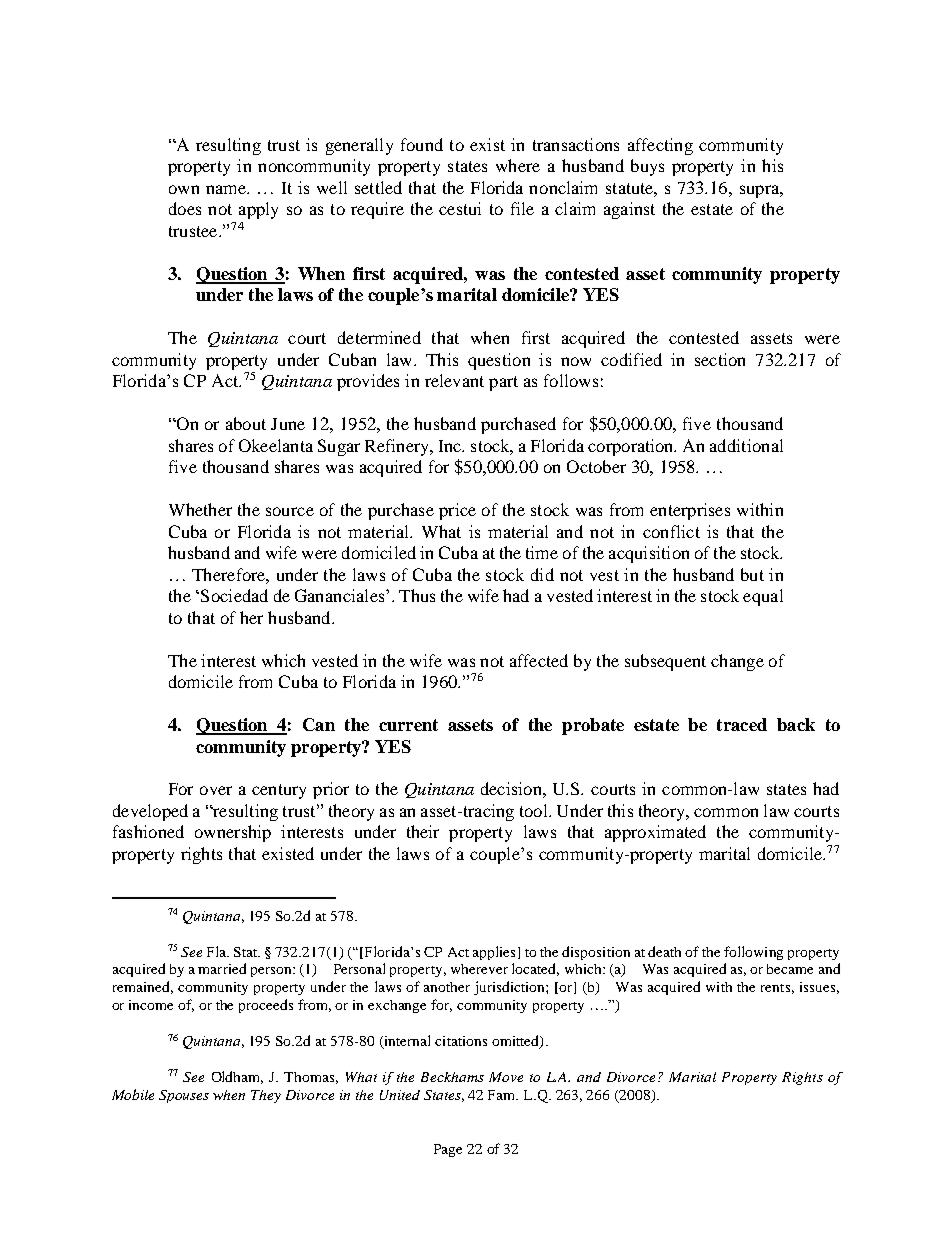  What do you see at coordinates (457, 511) in the document?
I see `price` at bounding box center [457, 511].
